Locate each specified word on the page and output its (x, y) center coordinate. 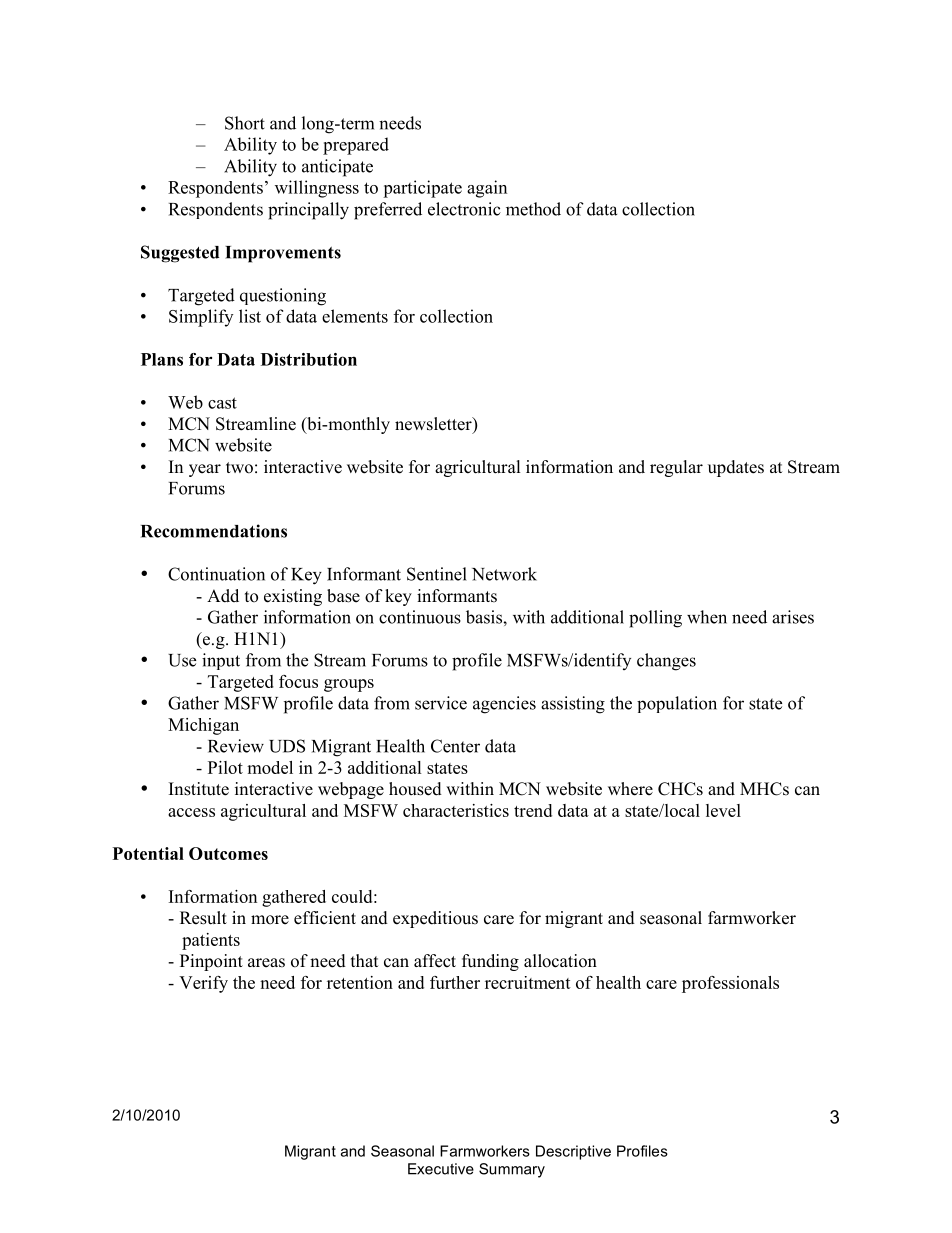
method (533, 209)
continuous (420, 617)
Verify (203, 984)
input (221, 661)
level (723, 810)
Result (203, 918)
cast (222, 403)
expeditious (435, 919)
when (707, 617)
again (487, 189)
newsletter (434, 425)
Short (245, 123)
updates (736, 468)
